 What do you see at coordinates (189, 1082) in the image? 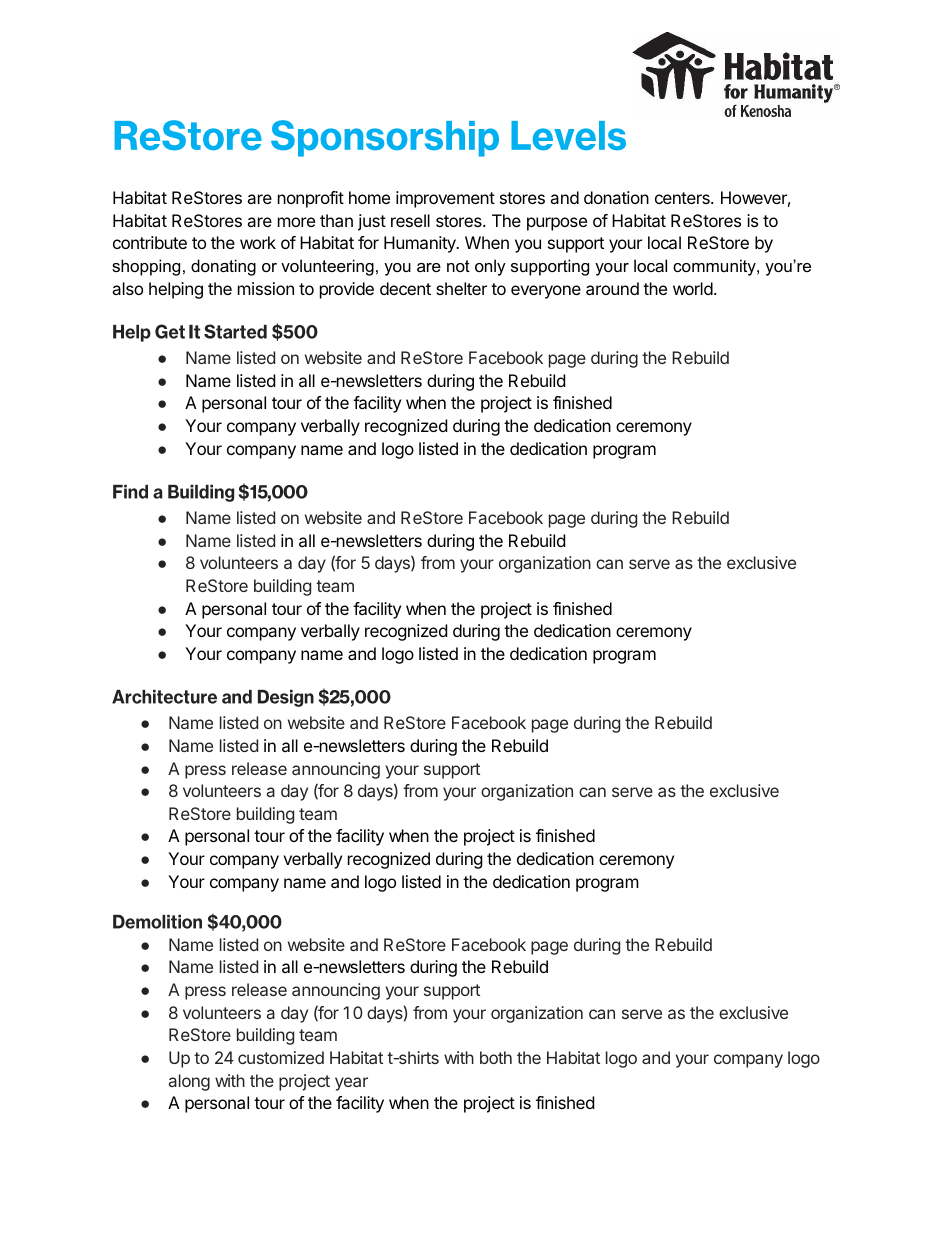
I see `along` at bounding box center [189, 1082].
